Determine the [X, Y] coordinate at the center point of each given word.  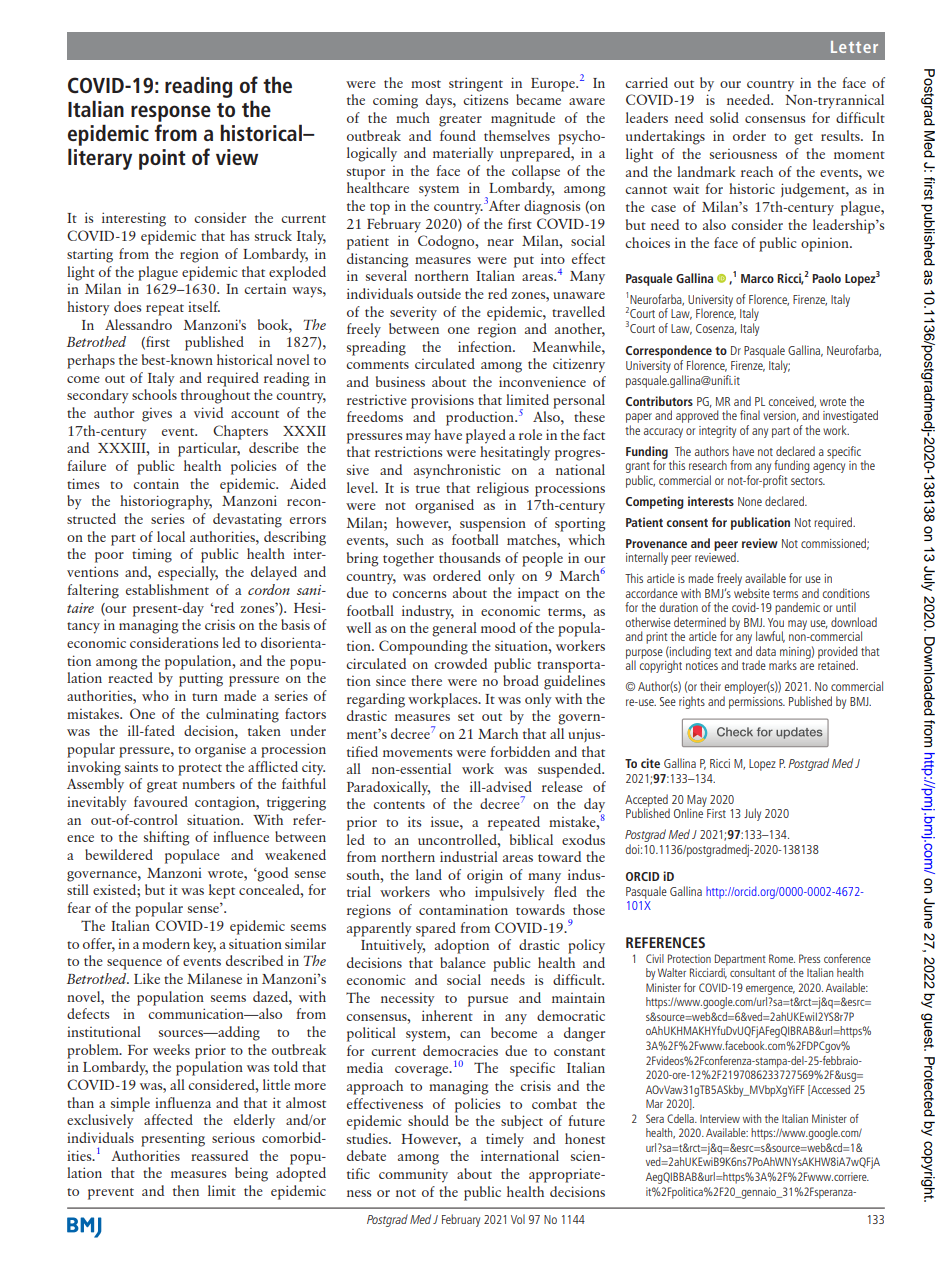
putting [201, 680]
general [454, 629]
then [186, 1190]
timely [505, 1140]
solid [724, 117]
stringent [476, 84]
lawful [770, 637]
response [171, 113]
